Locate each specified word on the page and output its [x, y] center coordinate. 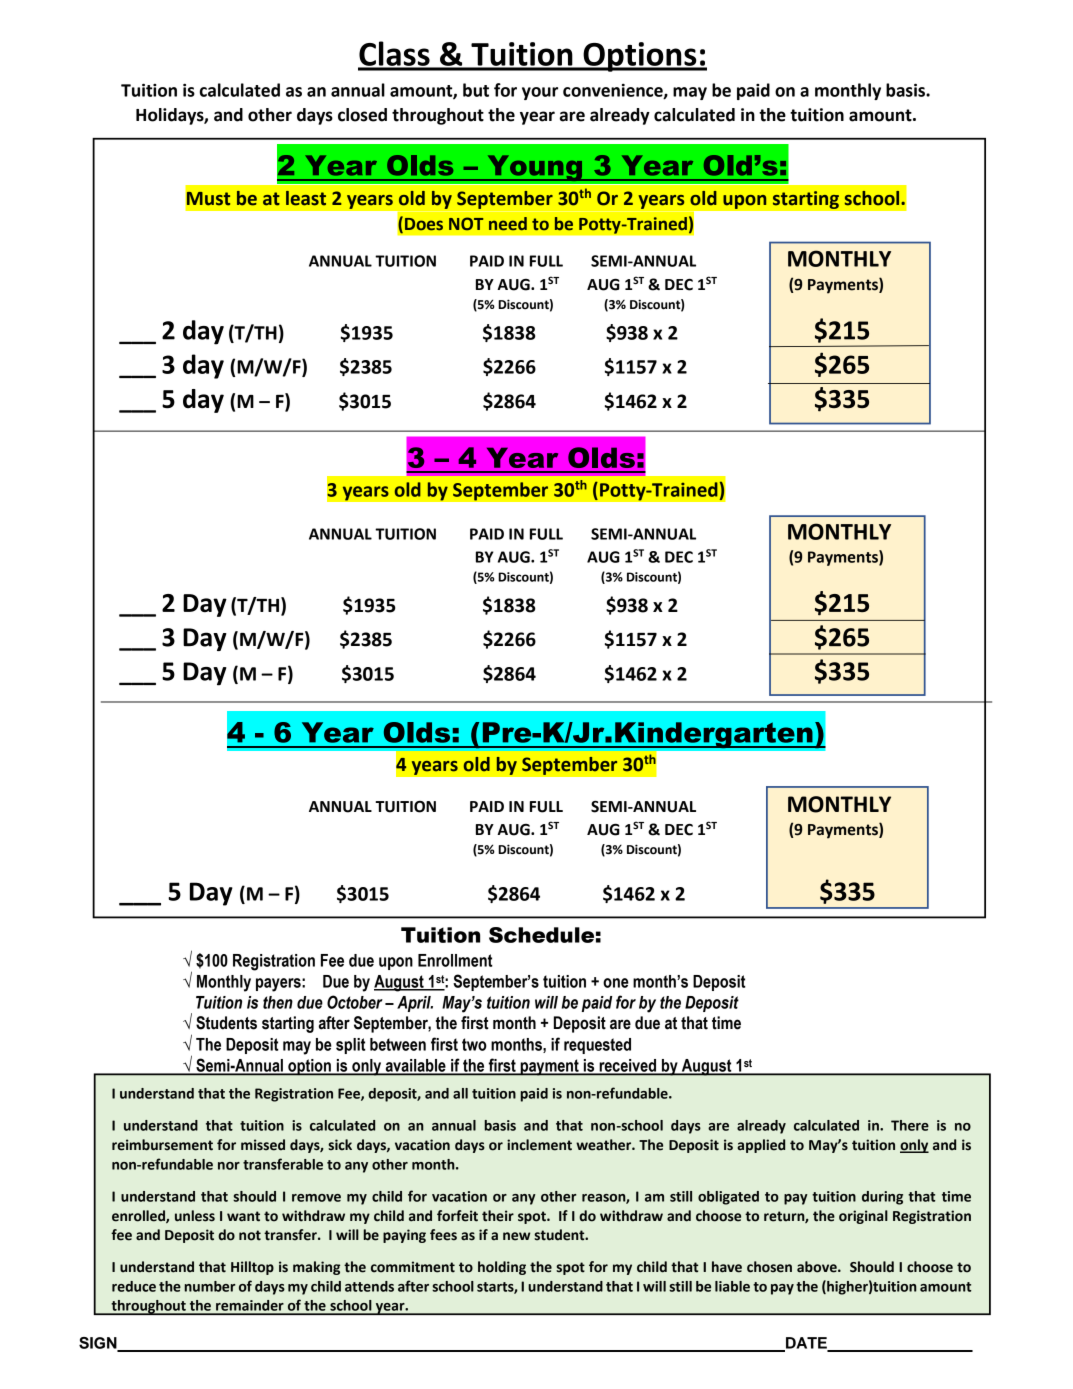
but [476, 90]
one [616, 983]
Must [208, 199]
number [210, 1286]
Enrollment [455, 960]
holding [502, 1268]
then [278, 1002]
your [540, 93]
